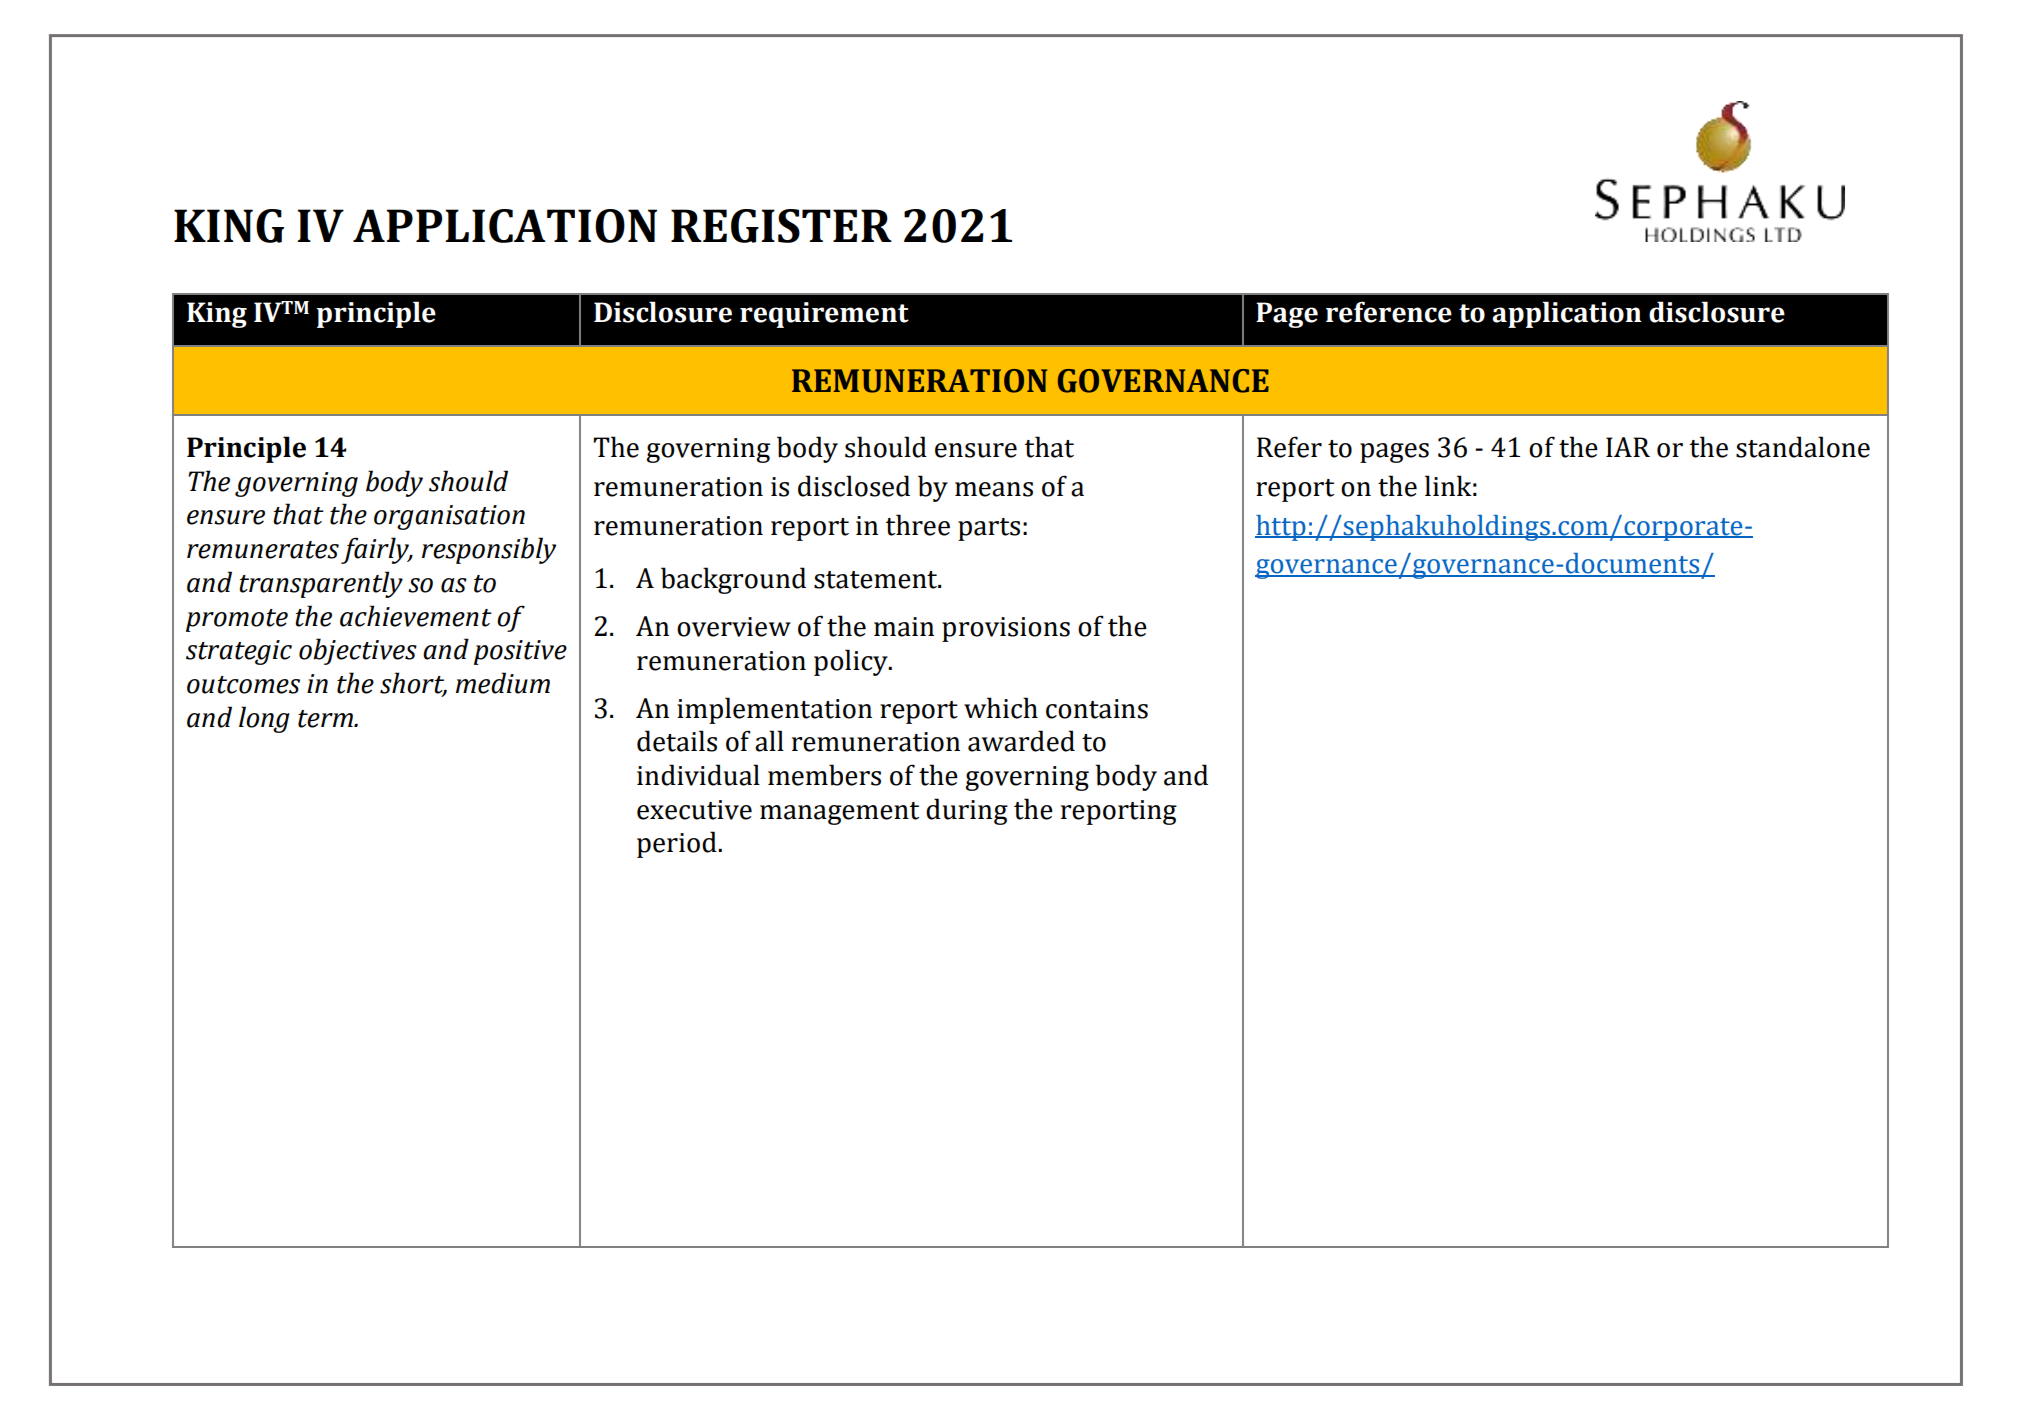 The height and width of the screenshot is (1425, 2017). I want to click on organisation, so click(449, 517).
